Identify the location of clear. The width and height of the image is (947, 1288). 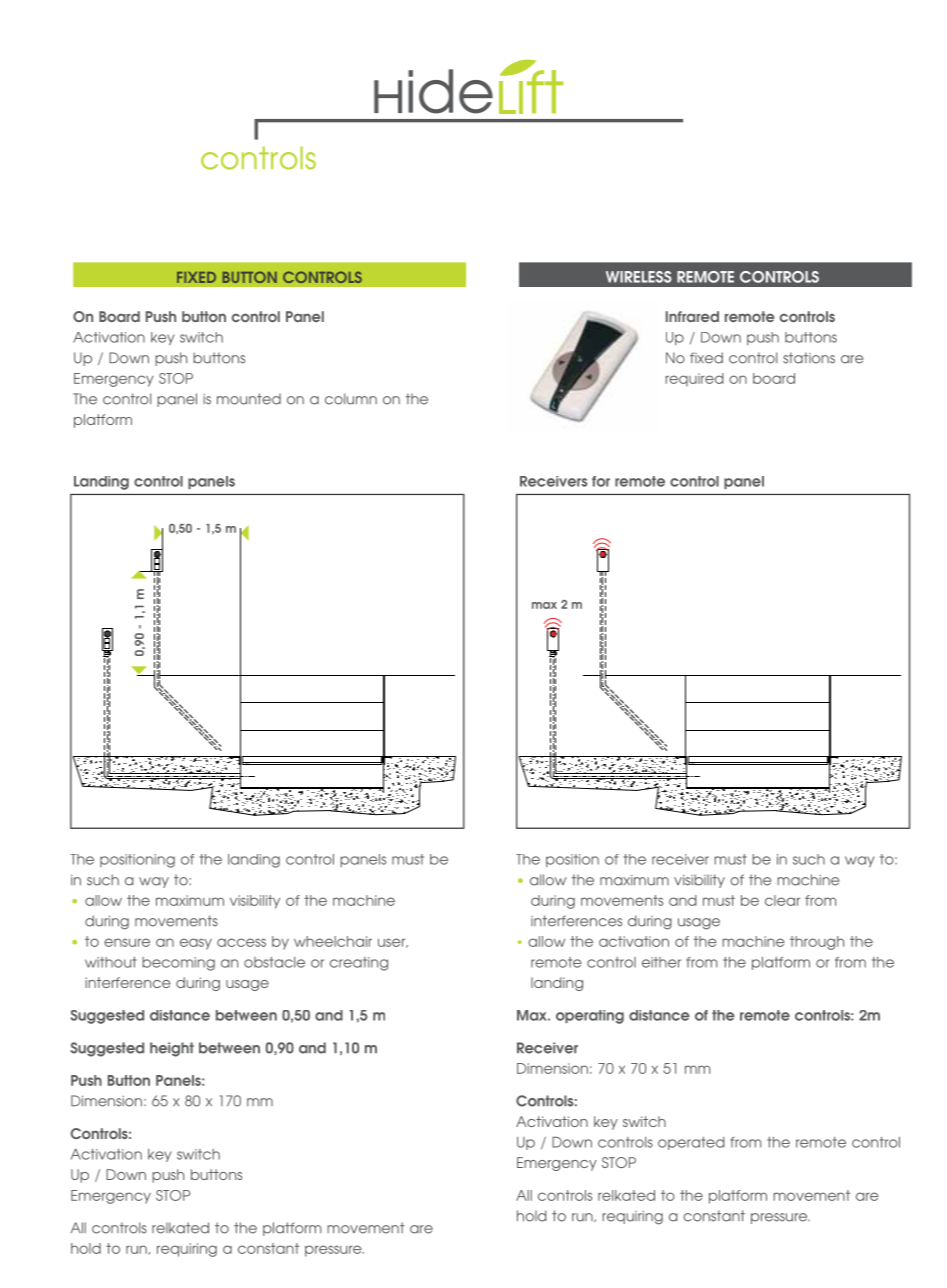
(782, 900).
